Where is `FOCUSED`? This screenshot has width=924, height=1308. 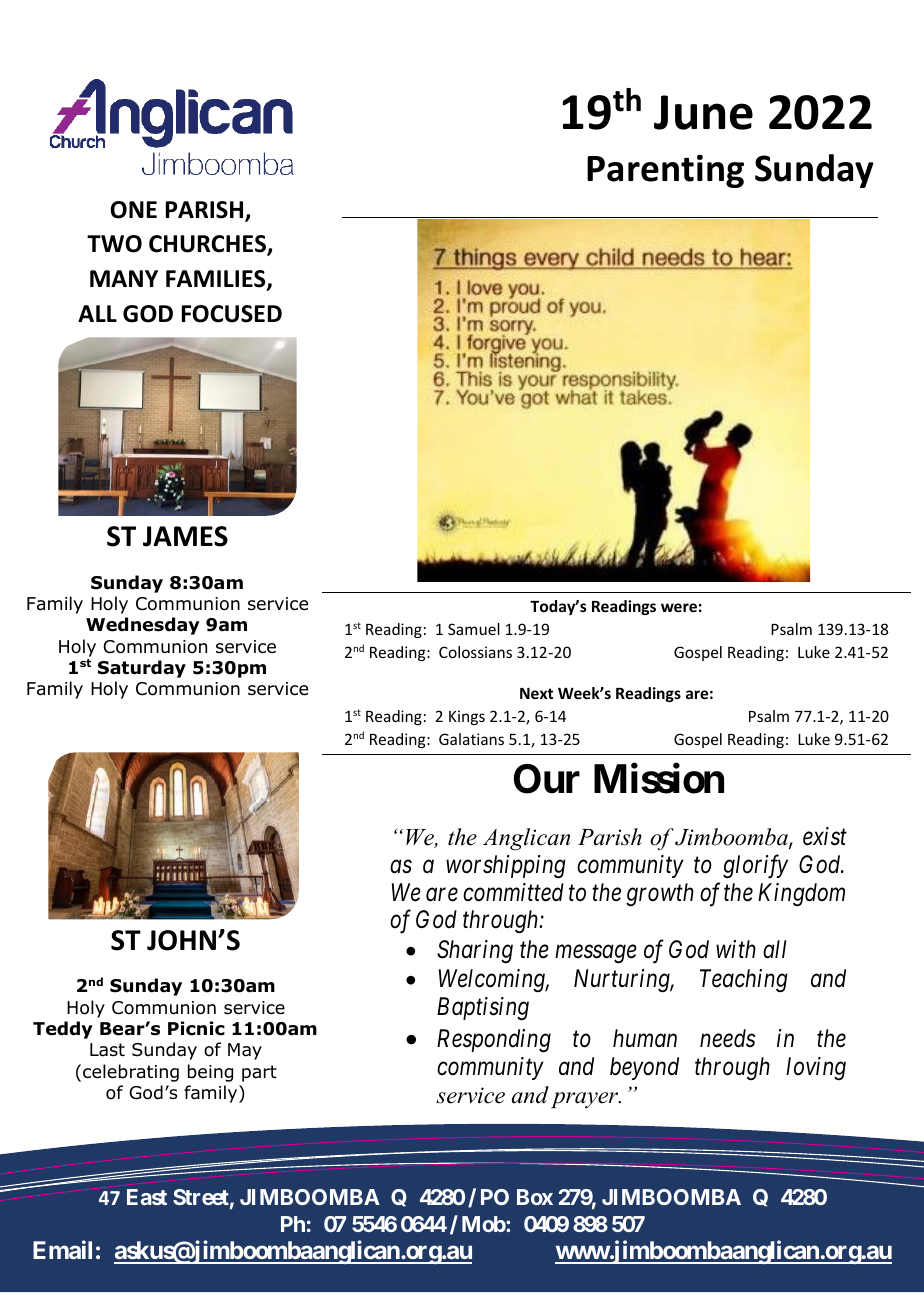
FOCUSED is located at coordinates (232, 314).
